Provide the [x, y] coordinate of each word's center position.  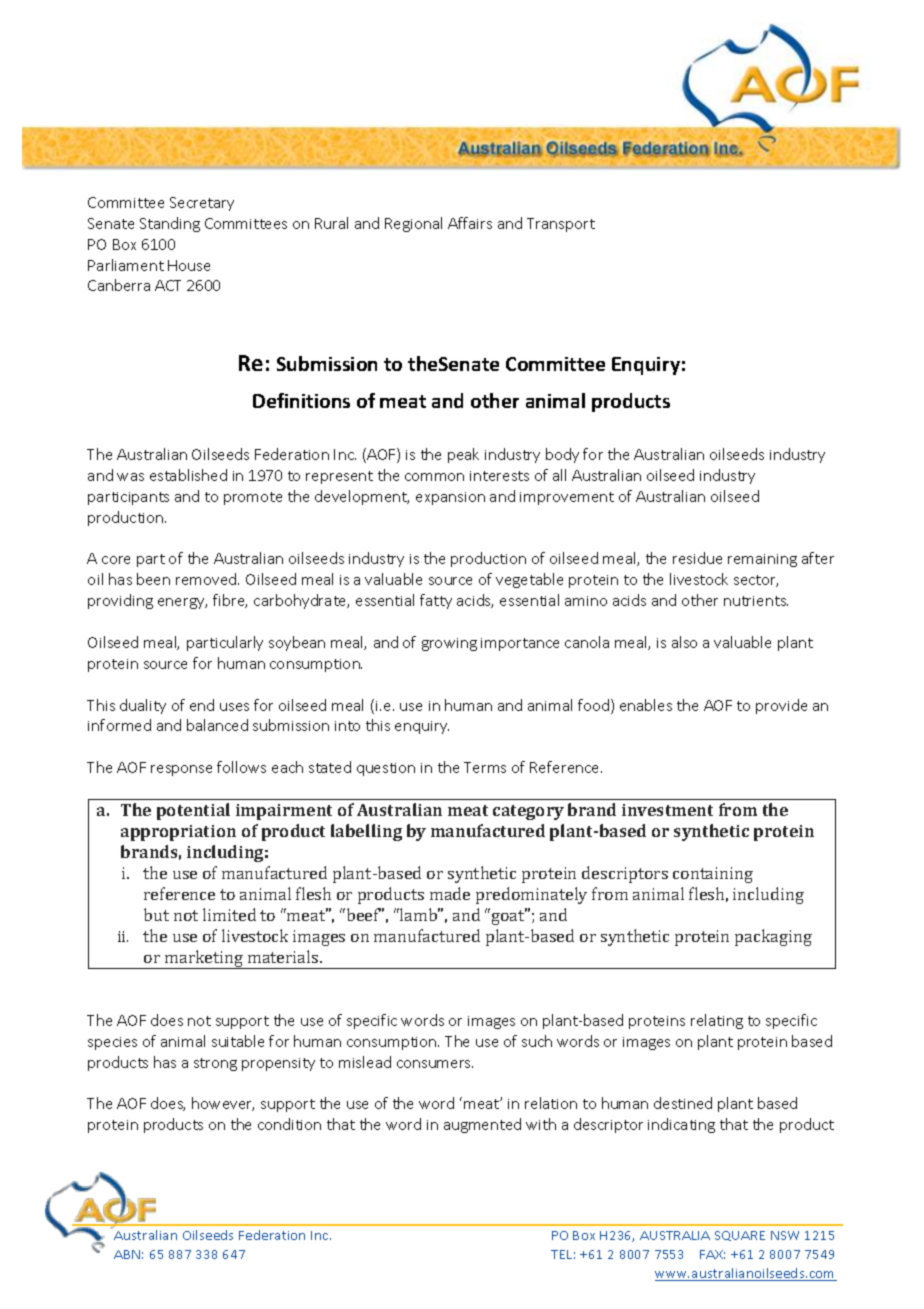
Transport [561, 225]
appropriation [178, 833]
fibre [230, 601]
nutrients [756, 601]
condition [289, 1124]
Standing [170, 224]
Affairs [470, 223]
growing [449, 644]
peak [463, 455]
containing [713, 875]
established [188, 475]
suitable [238, 1041]
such [537, 1041]
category [528, 812]
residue [697, 558]
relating [717, 1021]
